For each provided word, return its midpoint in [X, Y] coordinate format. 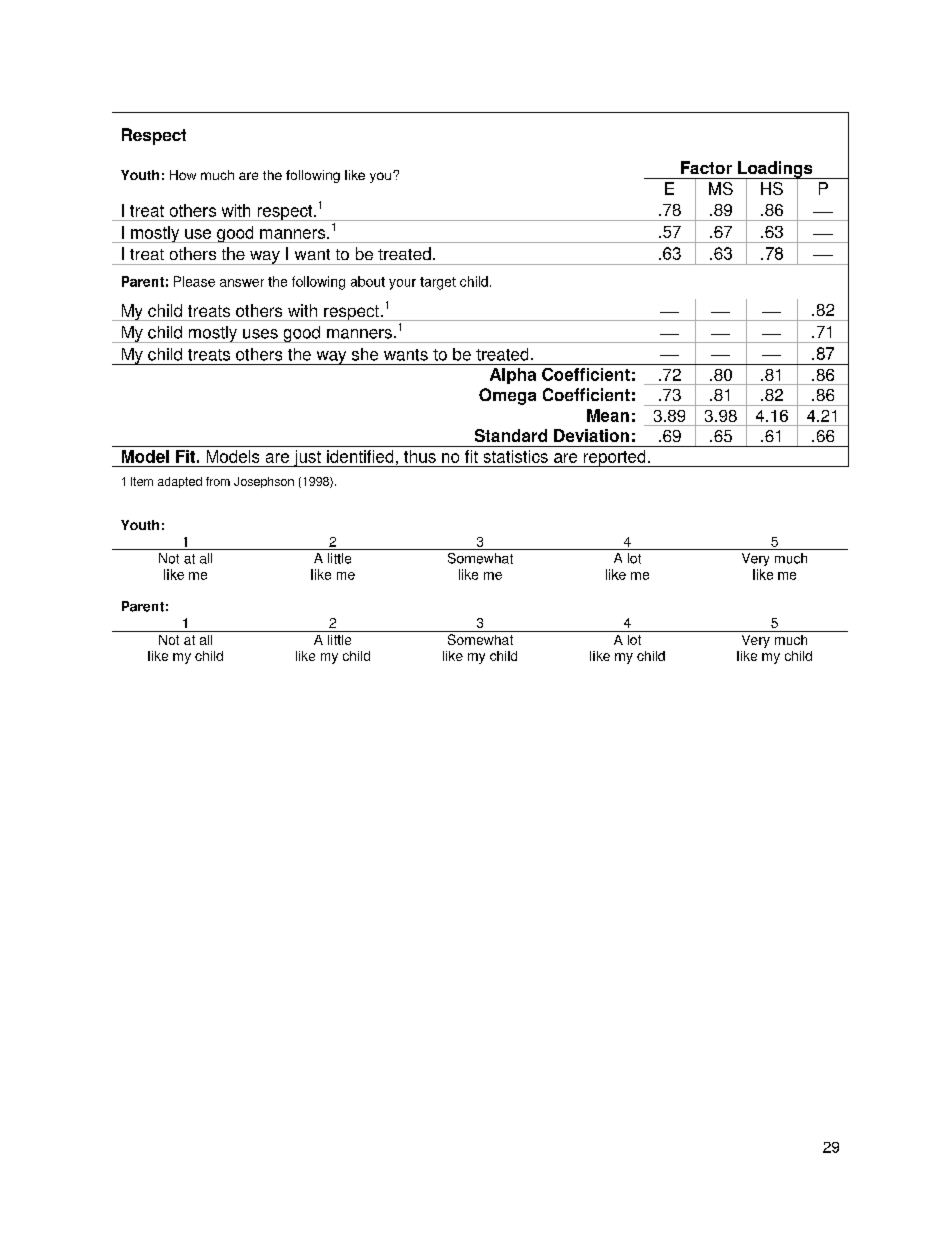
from [218, 481]
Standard [511, 435]
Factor [706, 167]
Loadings [775, 170]
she [365, 354]
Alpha [513, 376]
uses [260, 334]
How [183, 175]
